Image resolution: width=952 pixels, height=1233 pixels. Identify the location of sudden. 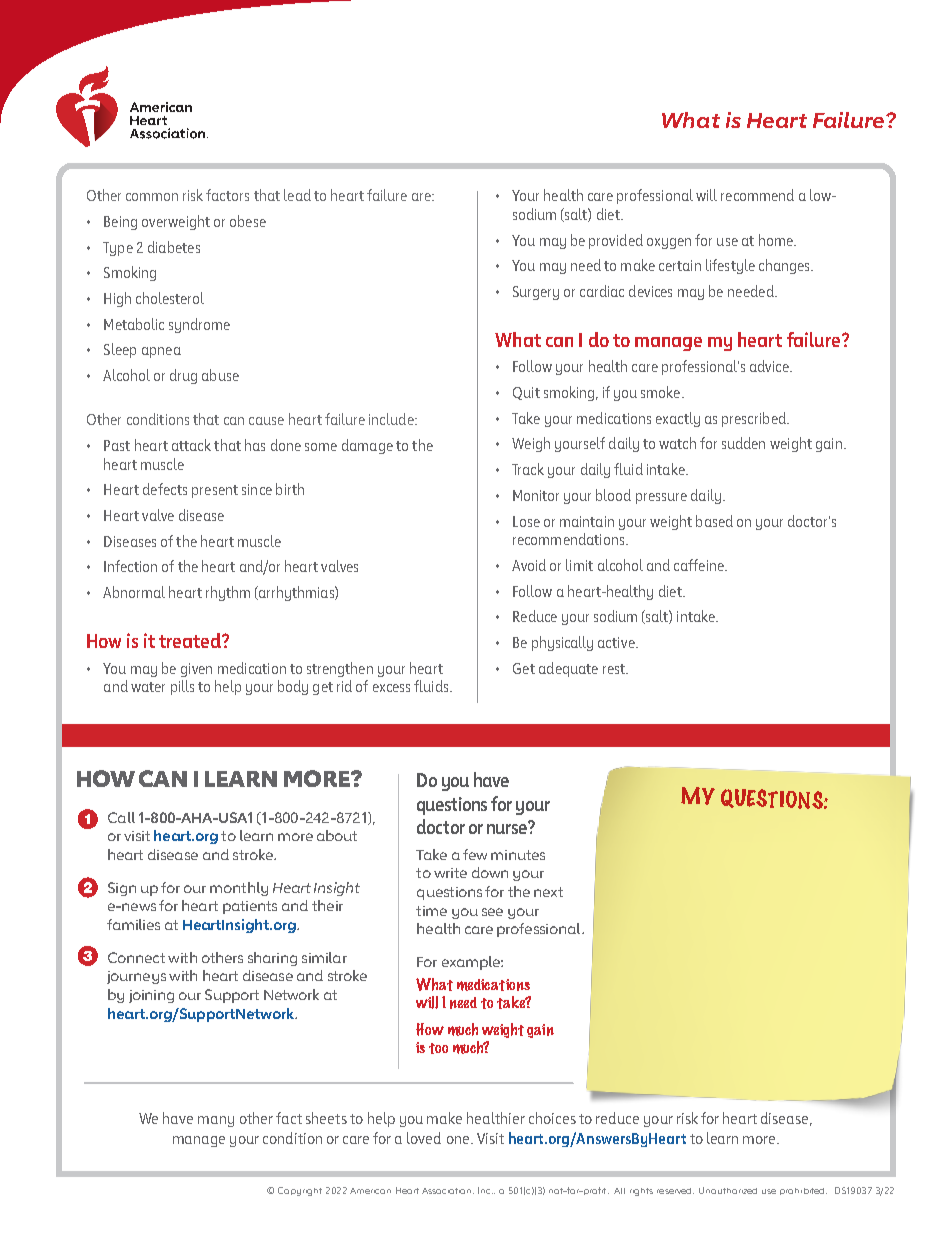
(743, 443).
